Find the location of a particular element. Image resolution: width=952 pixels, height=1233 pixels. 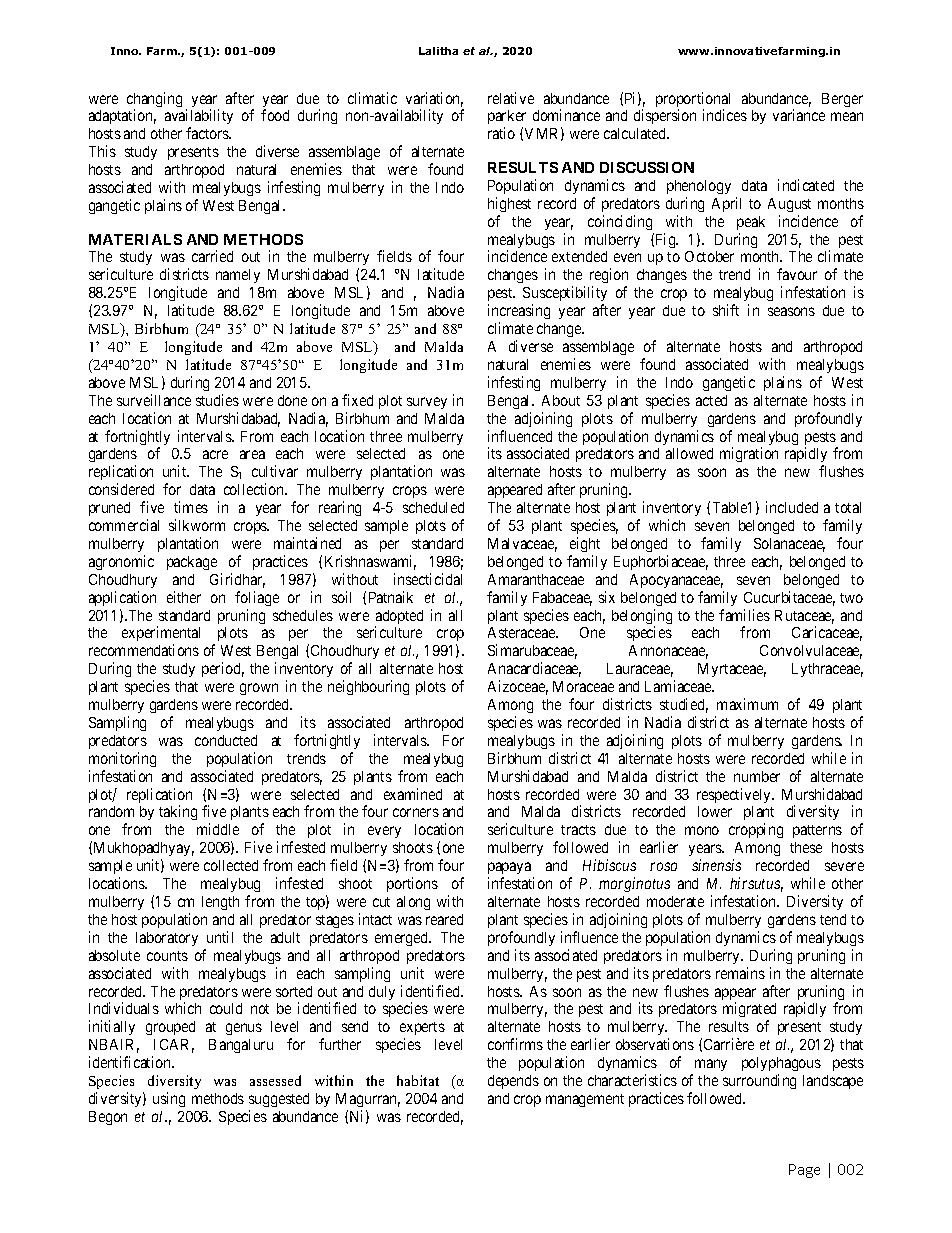

indices is located at coordinates (725, 115).
